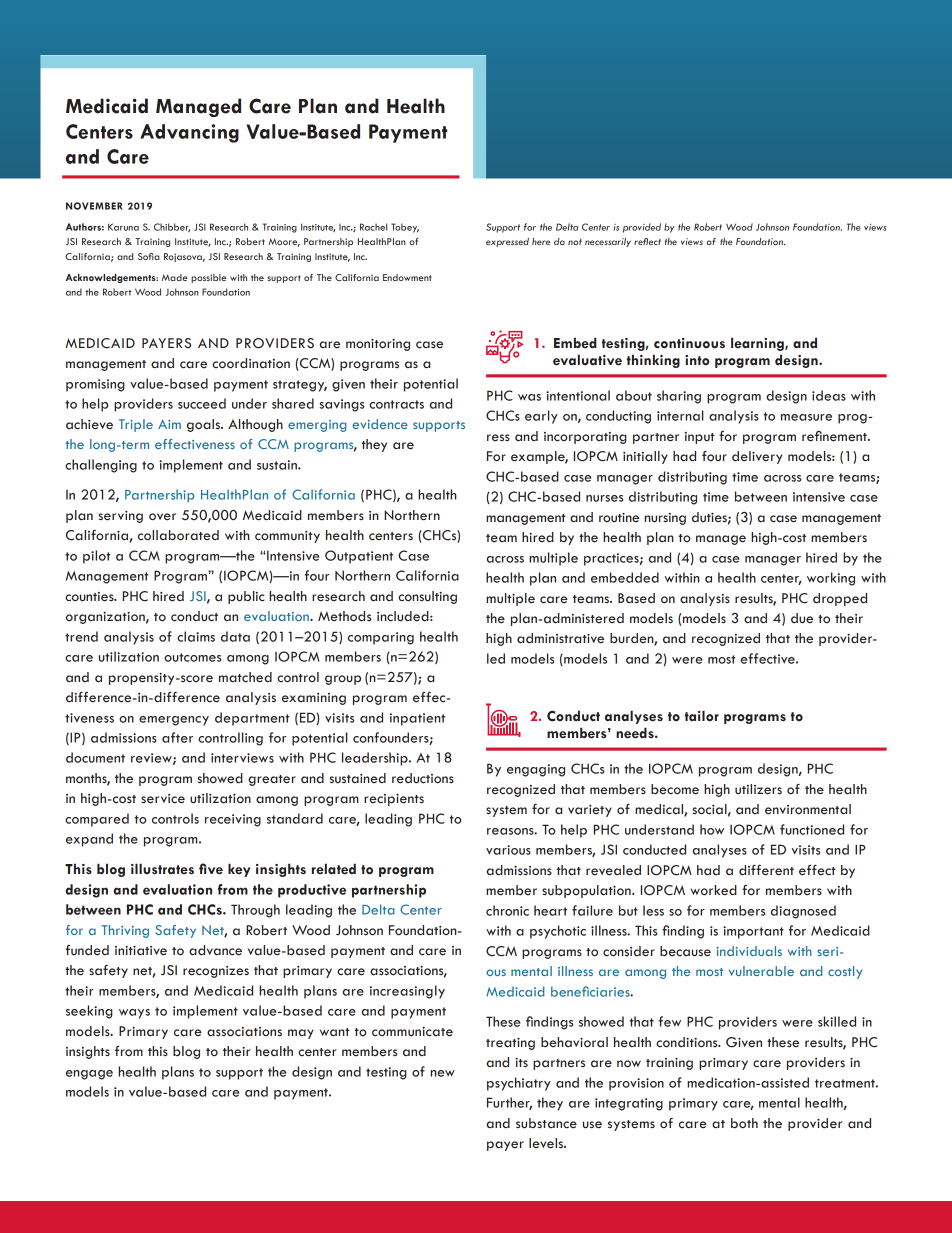  Describe the element at coordinates (744, 1123) in the screenshot. I see `both` at that location.
